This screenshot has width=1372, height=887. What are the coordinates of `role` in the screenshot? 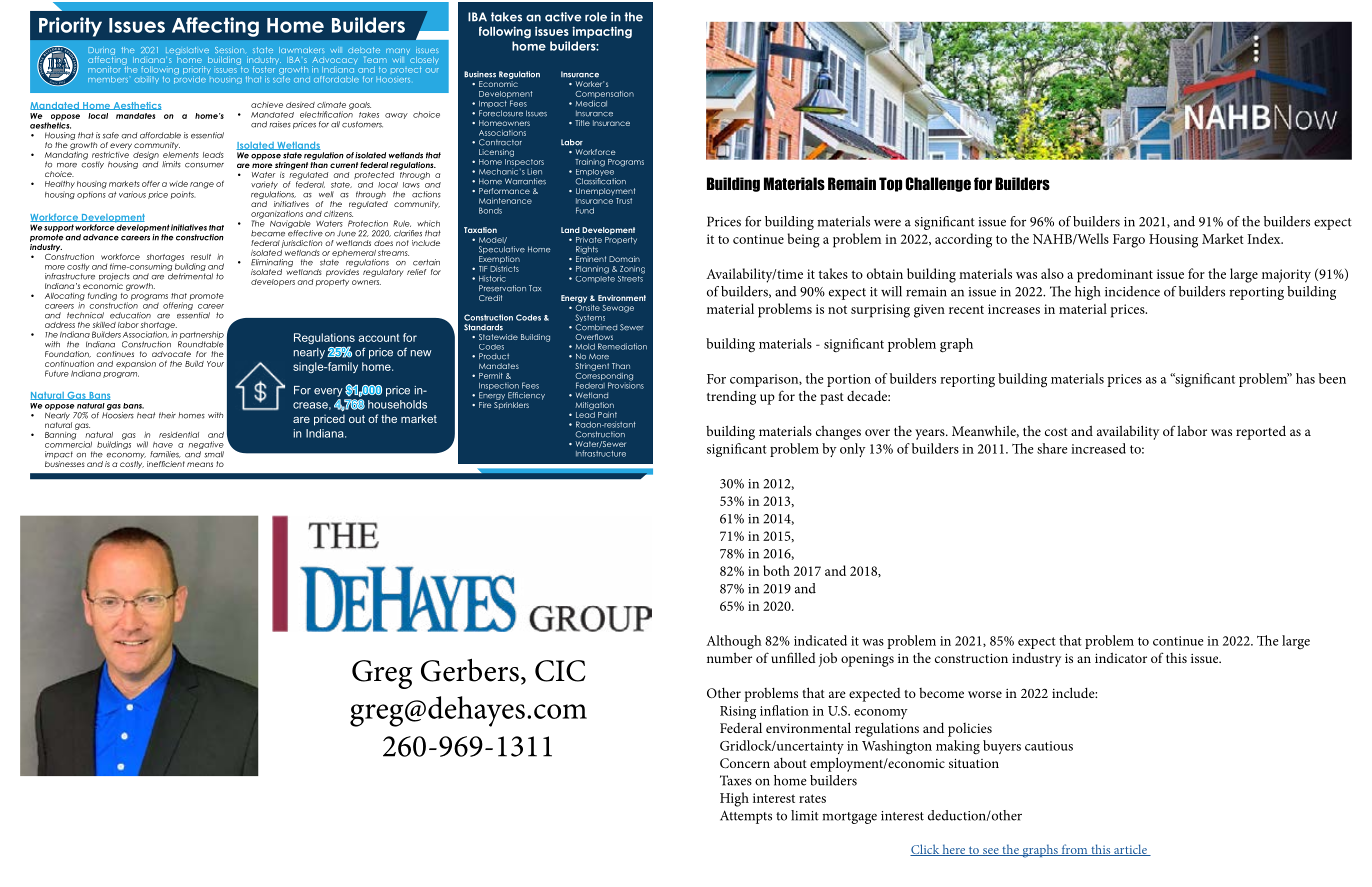 It's located at (596, 17).
